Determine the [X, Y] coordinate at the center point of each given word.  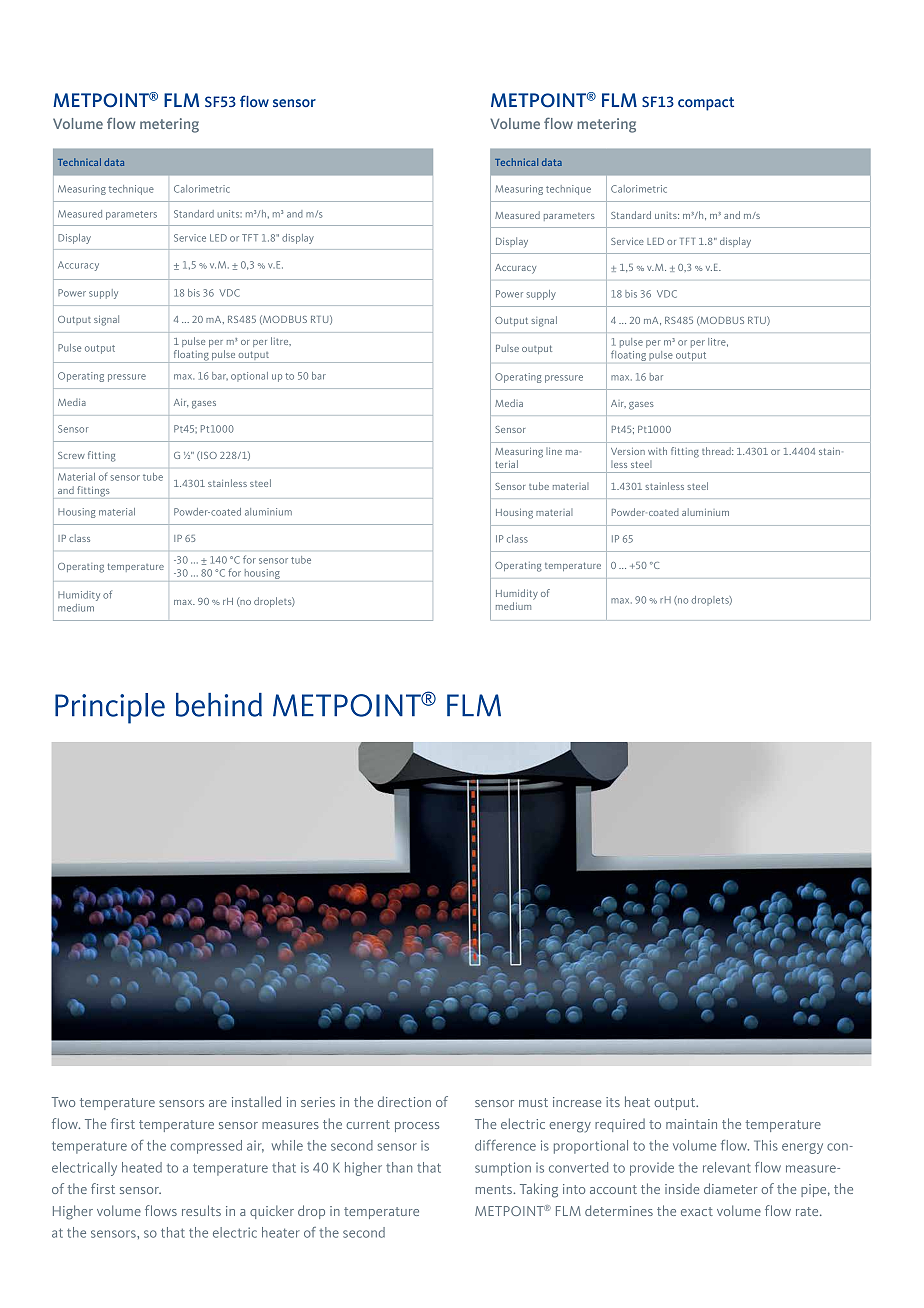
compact [706, 104]
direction [404, 1101]
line [554, 451]
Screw [71, 455]
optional [249, 377]
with [657, 451]
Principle [110, 708]
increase [577, 1102]
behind [219, 705]
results [201, 1210]
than [399, 1167]
